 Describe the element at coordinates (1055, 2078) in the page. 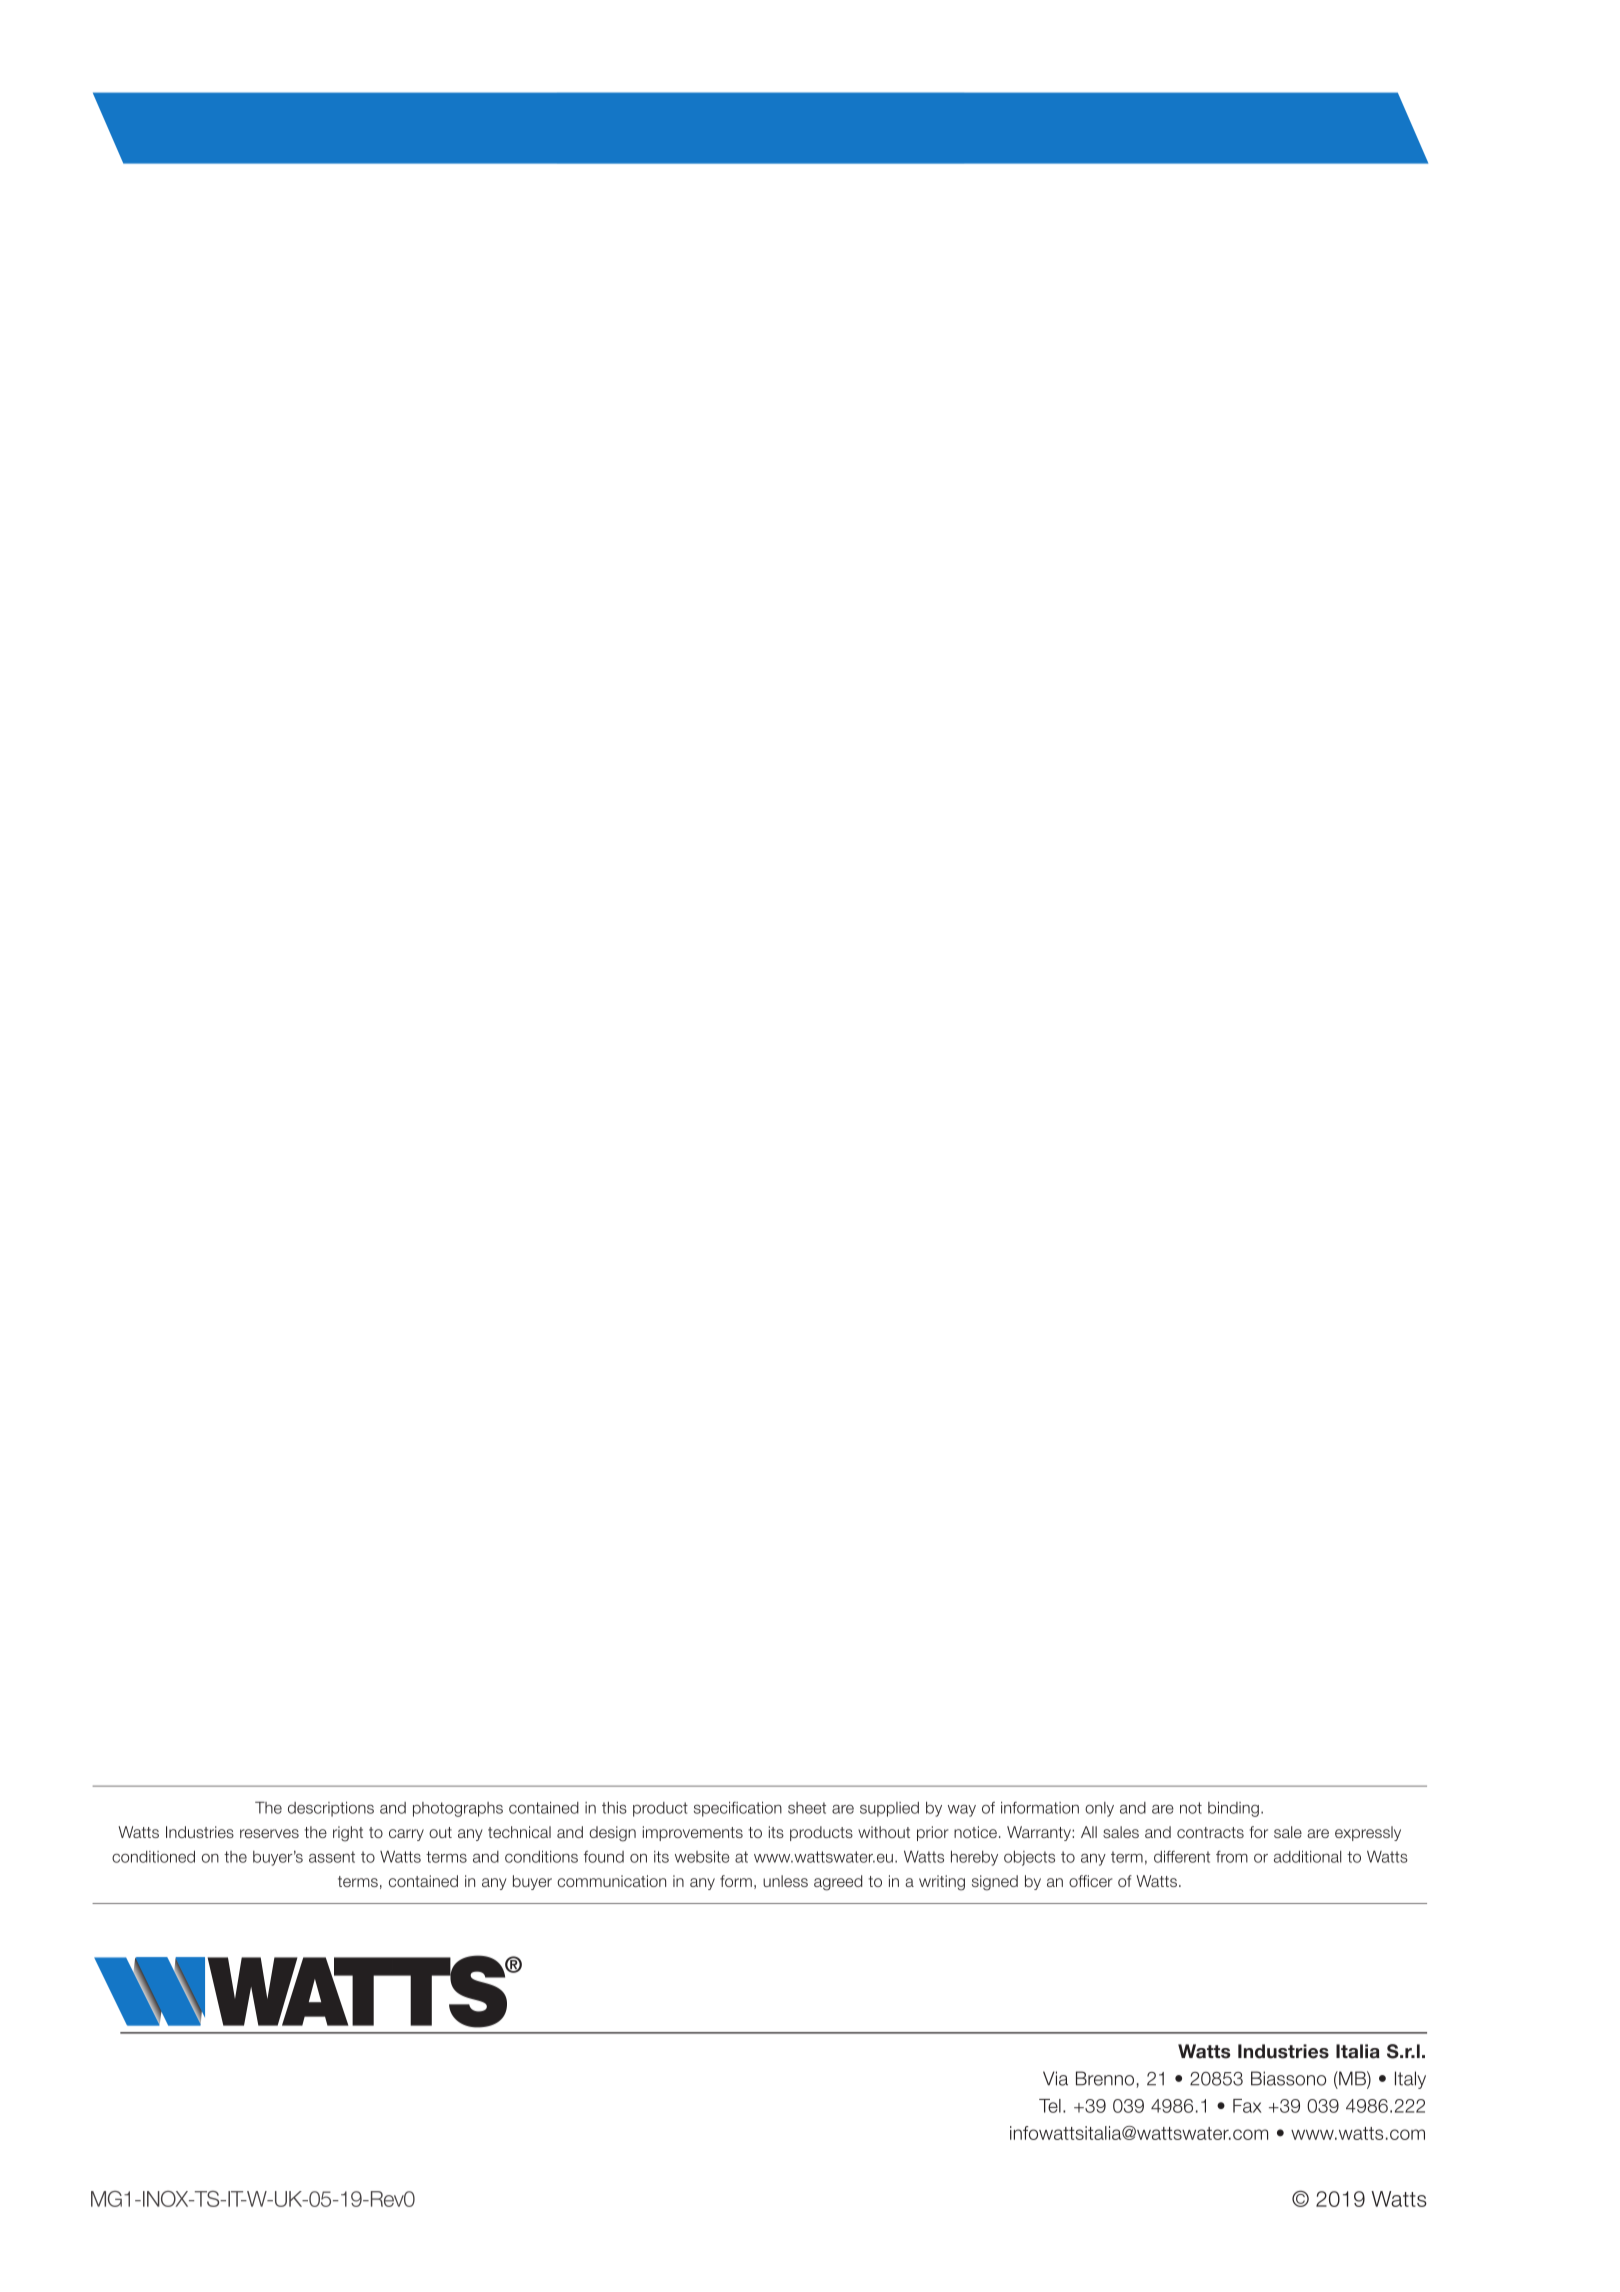

I see `Via` at that location.
